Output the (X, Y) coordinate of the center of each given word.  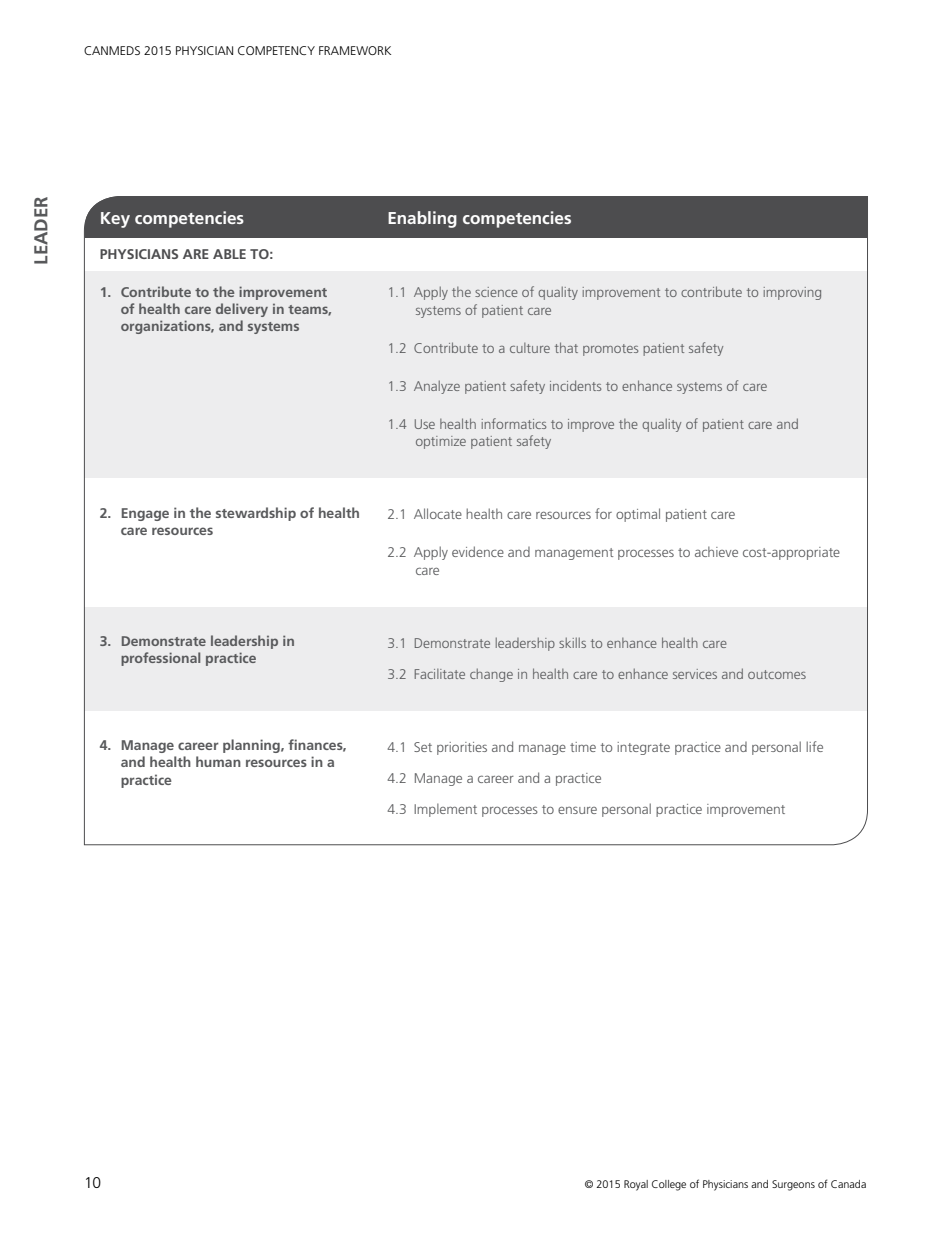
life (814, 746)
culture (530, 348)
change (491, 675)
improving (792, 293)
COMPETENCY (276, 50)
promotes (610, 350)
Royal (636, 1185)
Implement (445, 810)
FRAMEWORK (355, 50)
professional (160, 659)
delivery (242, 310)
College (669, 1185)
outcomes (777, 674)
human (218, 761)
